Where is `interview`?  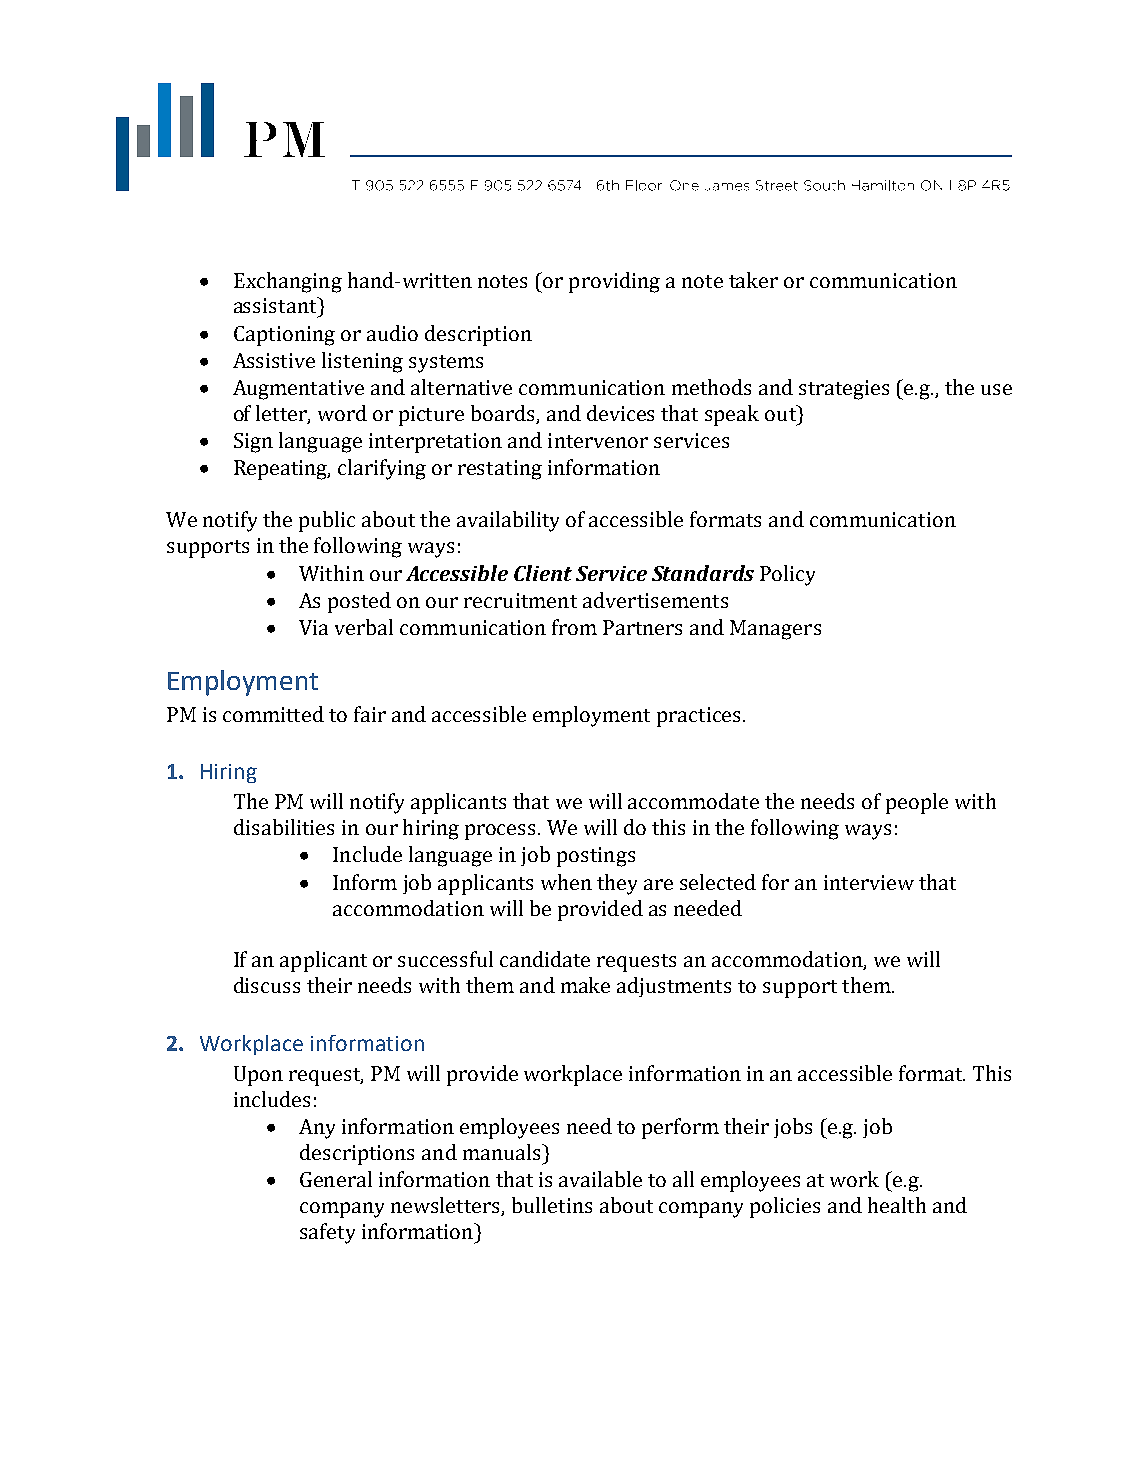
interview is located at coordinates (869, 882).
